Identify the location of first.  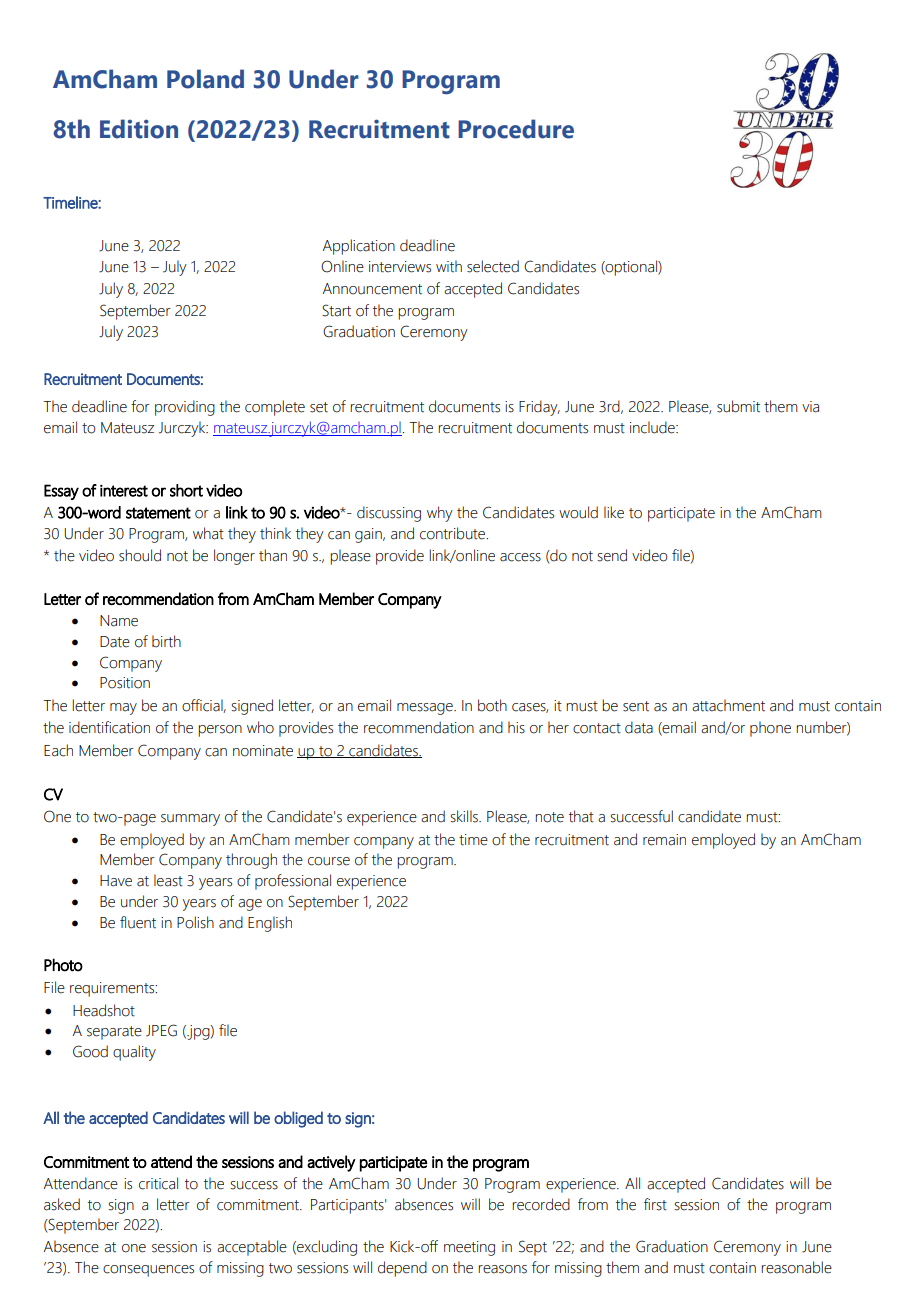
(655, 1204).
